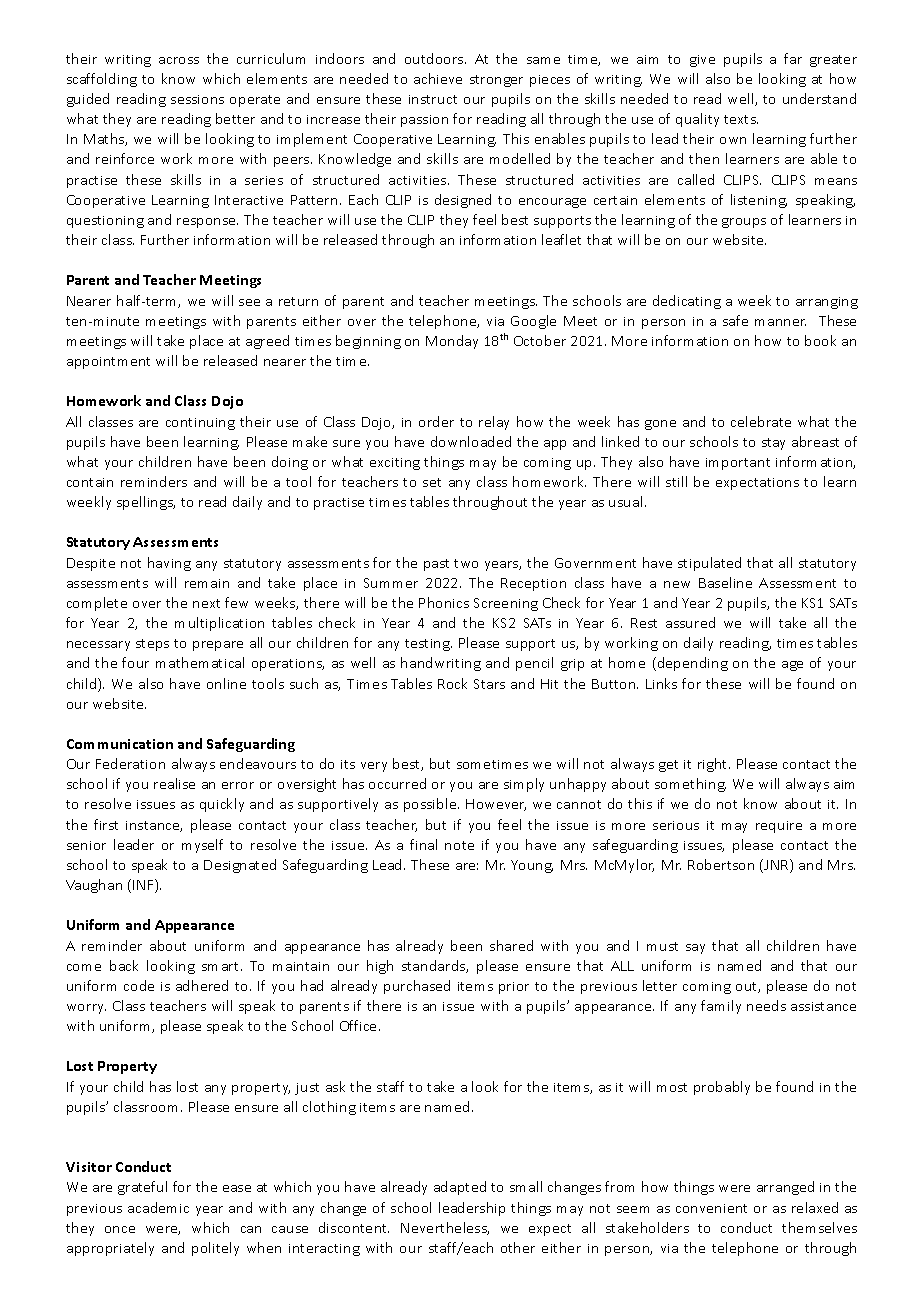 The image size is (924, 1309). What do you see at coordinates (741, 119) in the page?
I see `texts` at bounding box center [741, 119].
